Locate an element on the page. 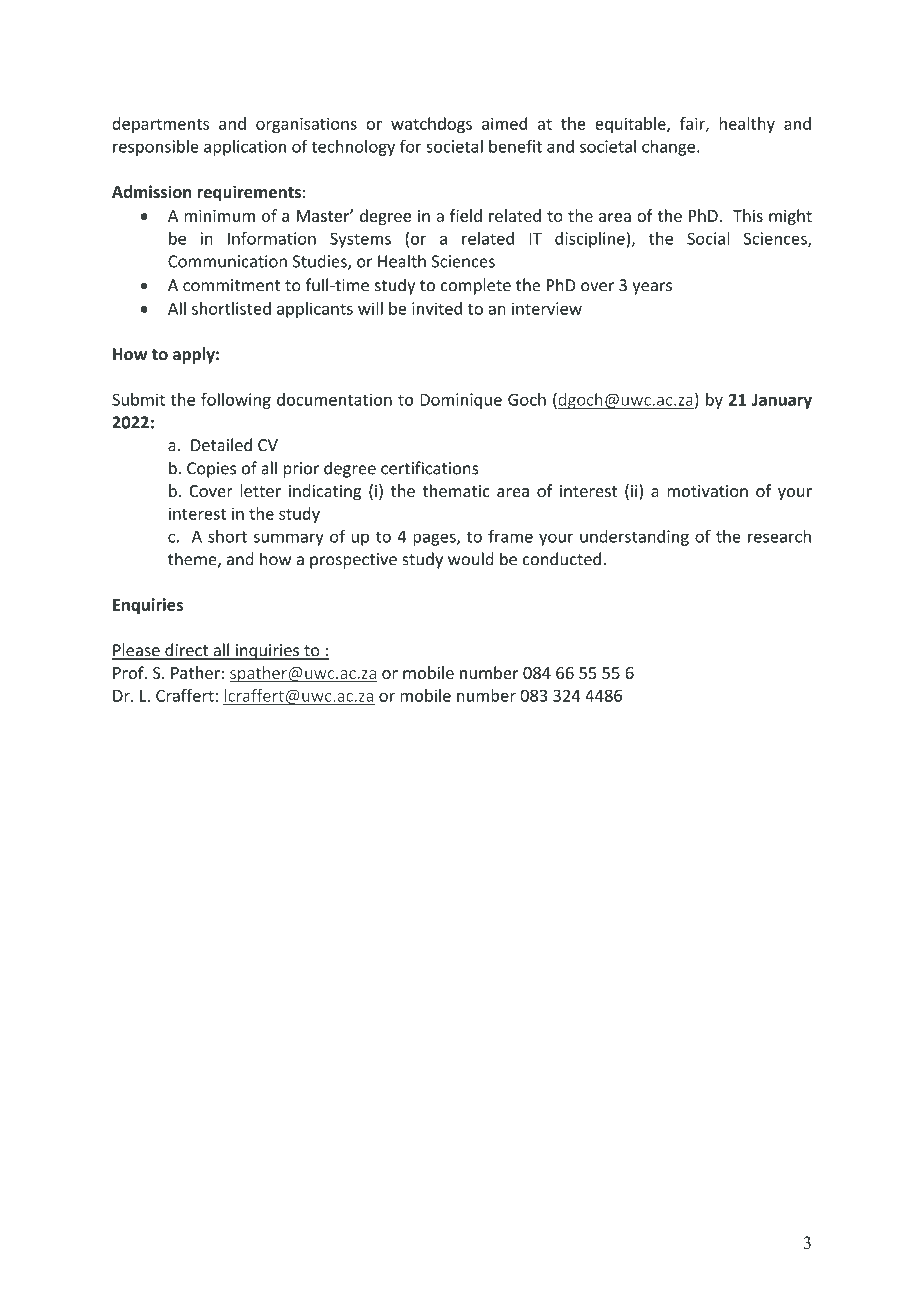 Image resolution: width=924 pixels, height=1308 pixels. change is located at coordinates (670, 148).
